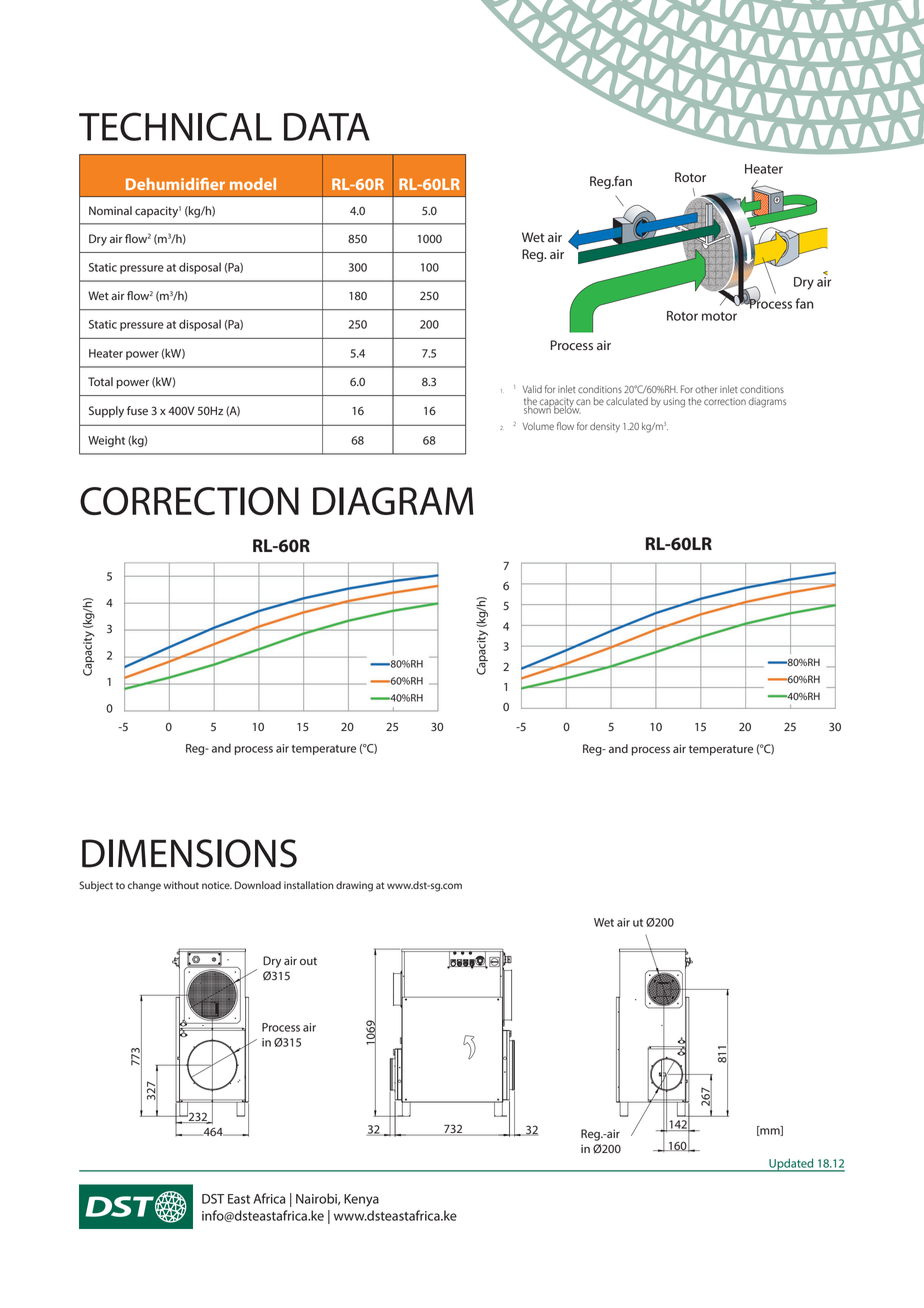  I want to click on Dehumidifier, so click(175, 184).
